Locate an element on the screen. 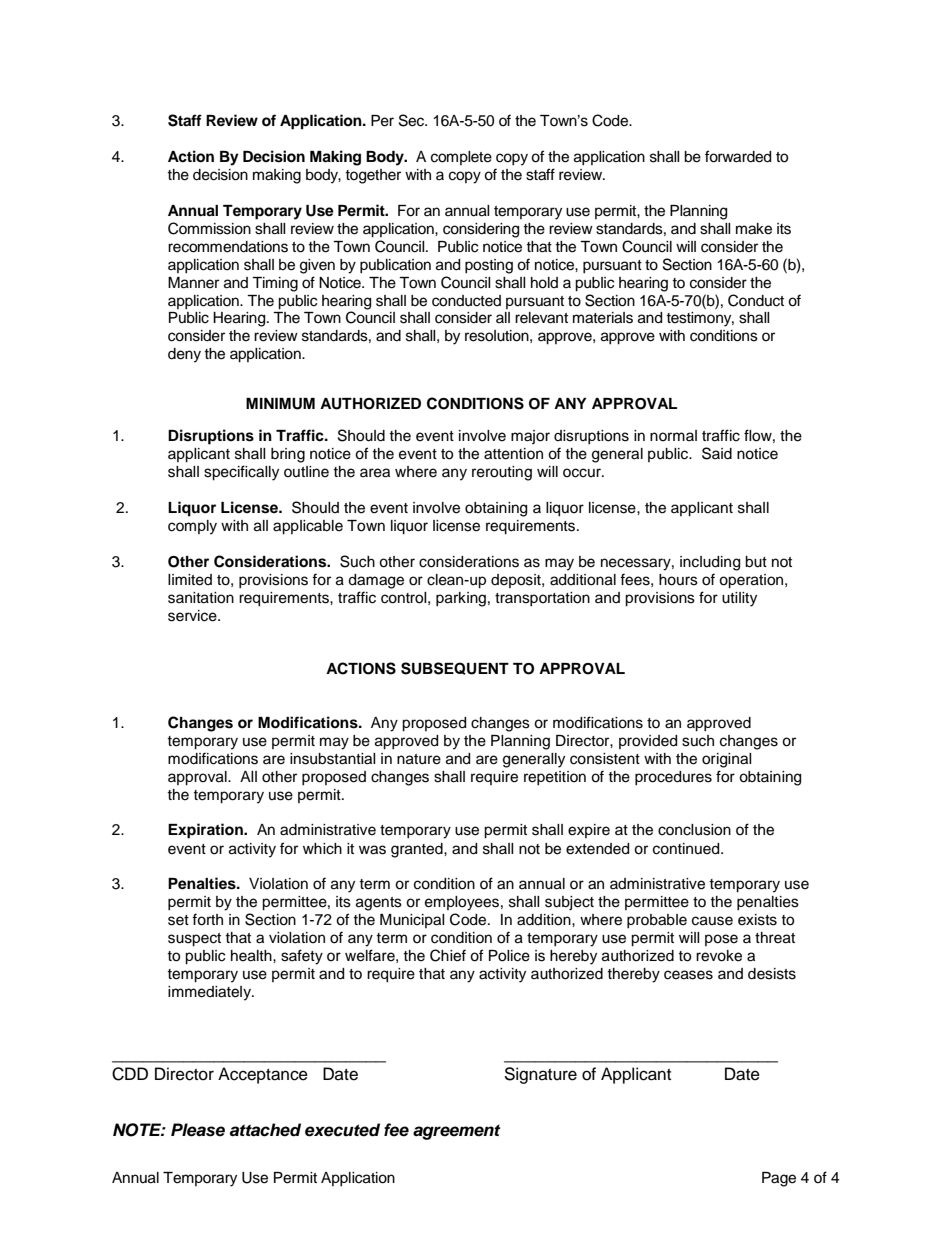 This screenshot has height=1233, width=952. conclusion is located at coordinates (694, 830).
